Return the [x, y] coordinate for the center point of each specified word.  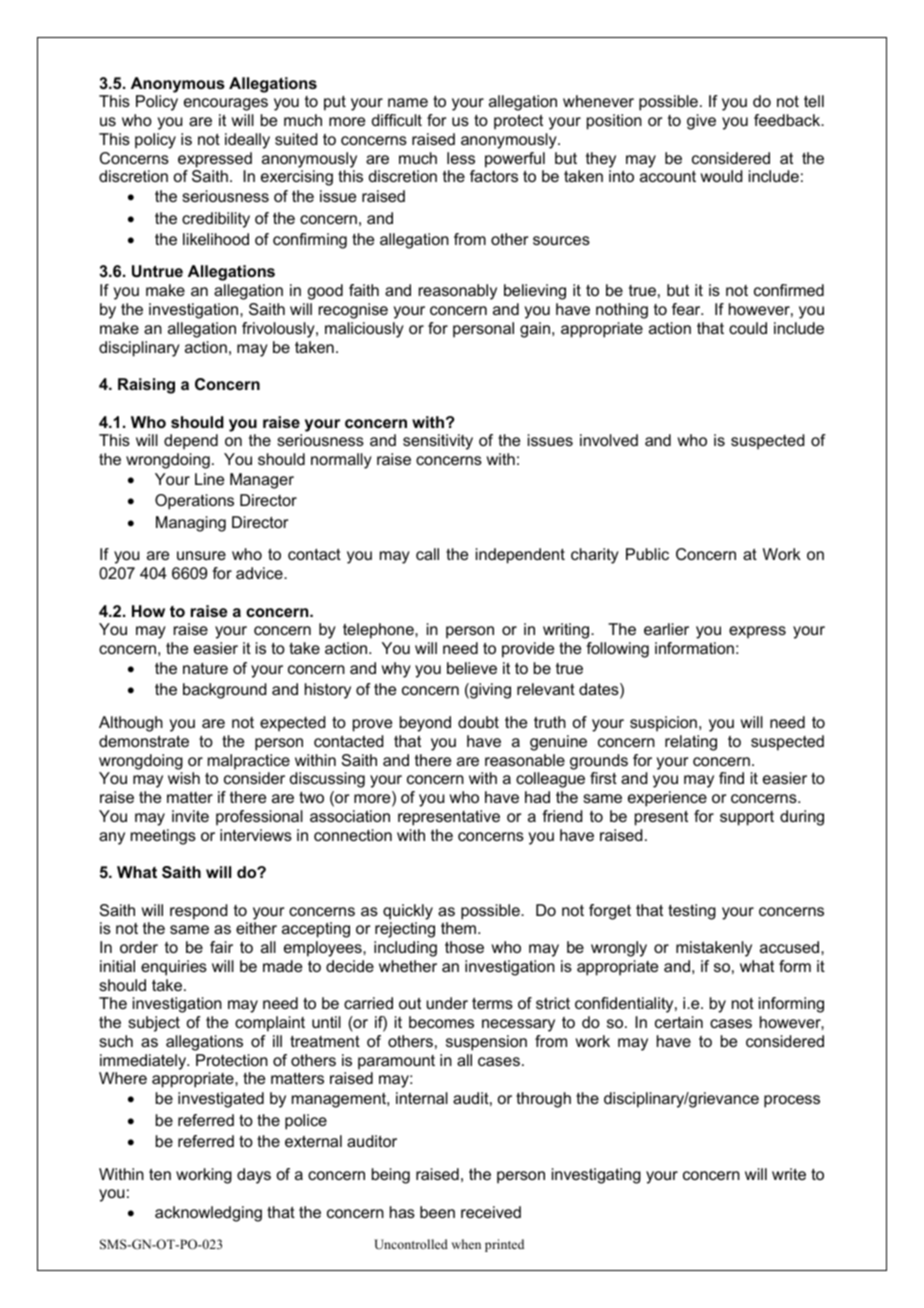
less [461, 158]
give [701, 122]
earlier [666, 629]
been [437, 1212]
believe [472, 668]
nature [205, 668]
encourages [226, 104]
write [789, 1174]
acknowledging [208, 1214]
